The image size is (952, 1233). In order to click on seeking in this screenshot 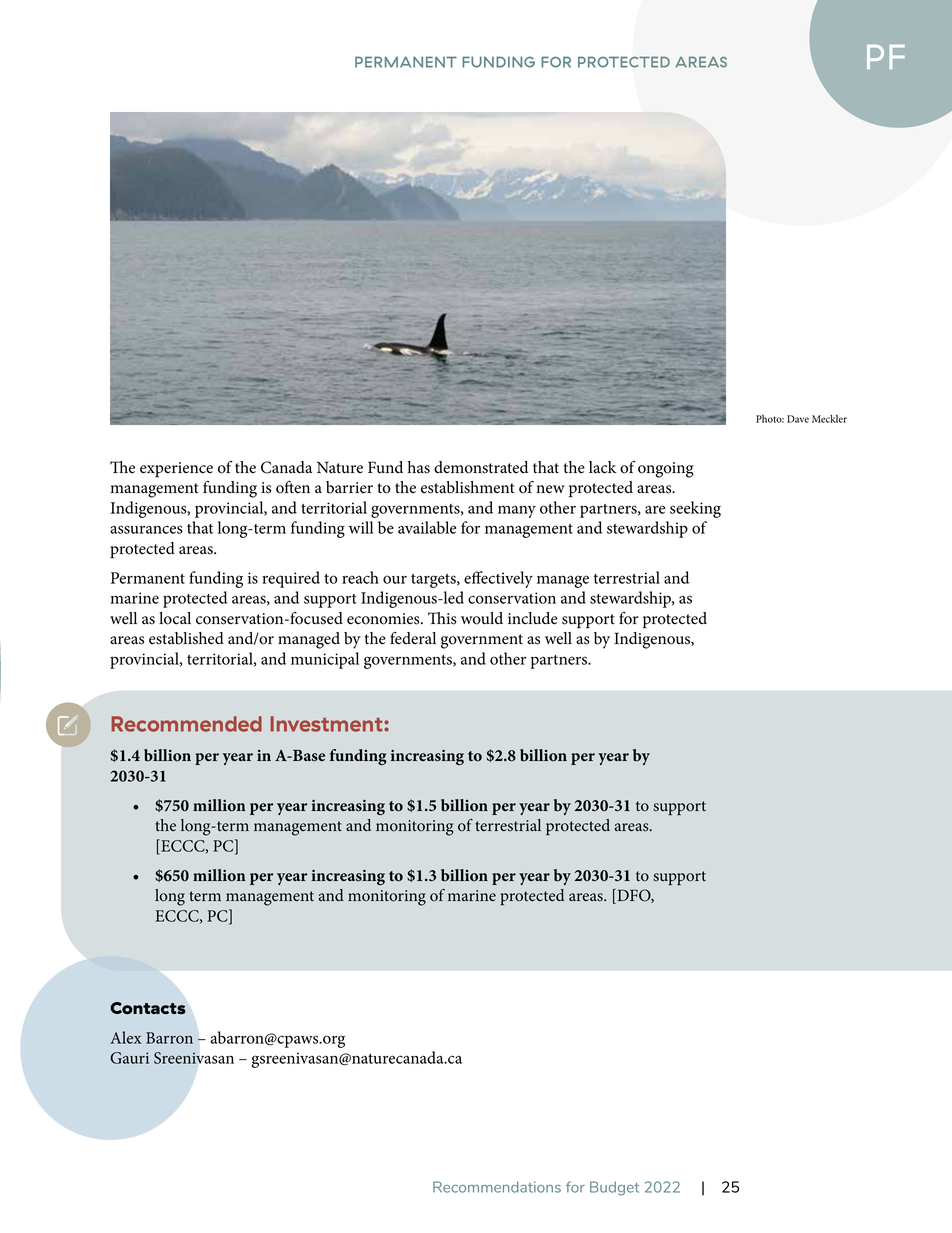, I will do `click(695, 509)`.
